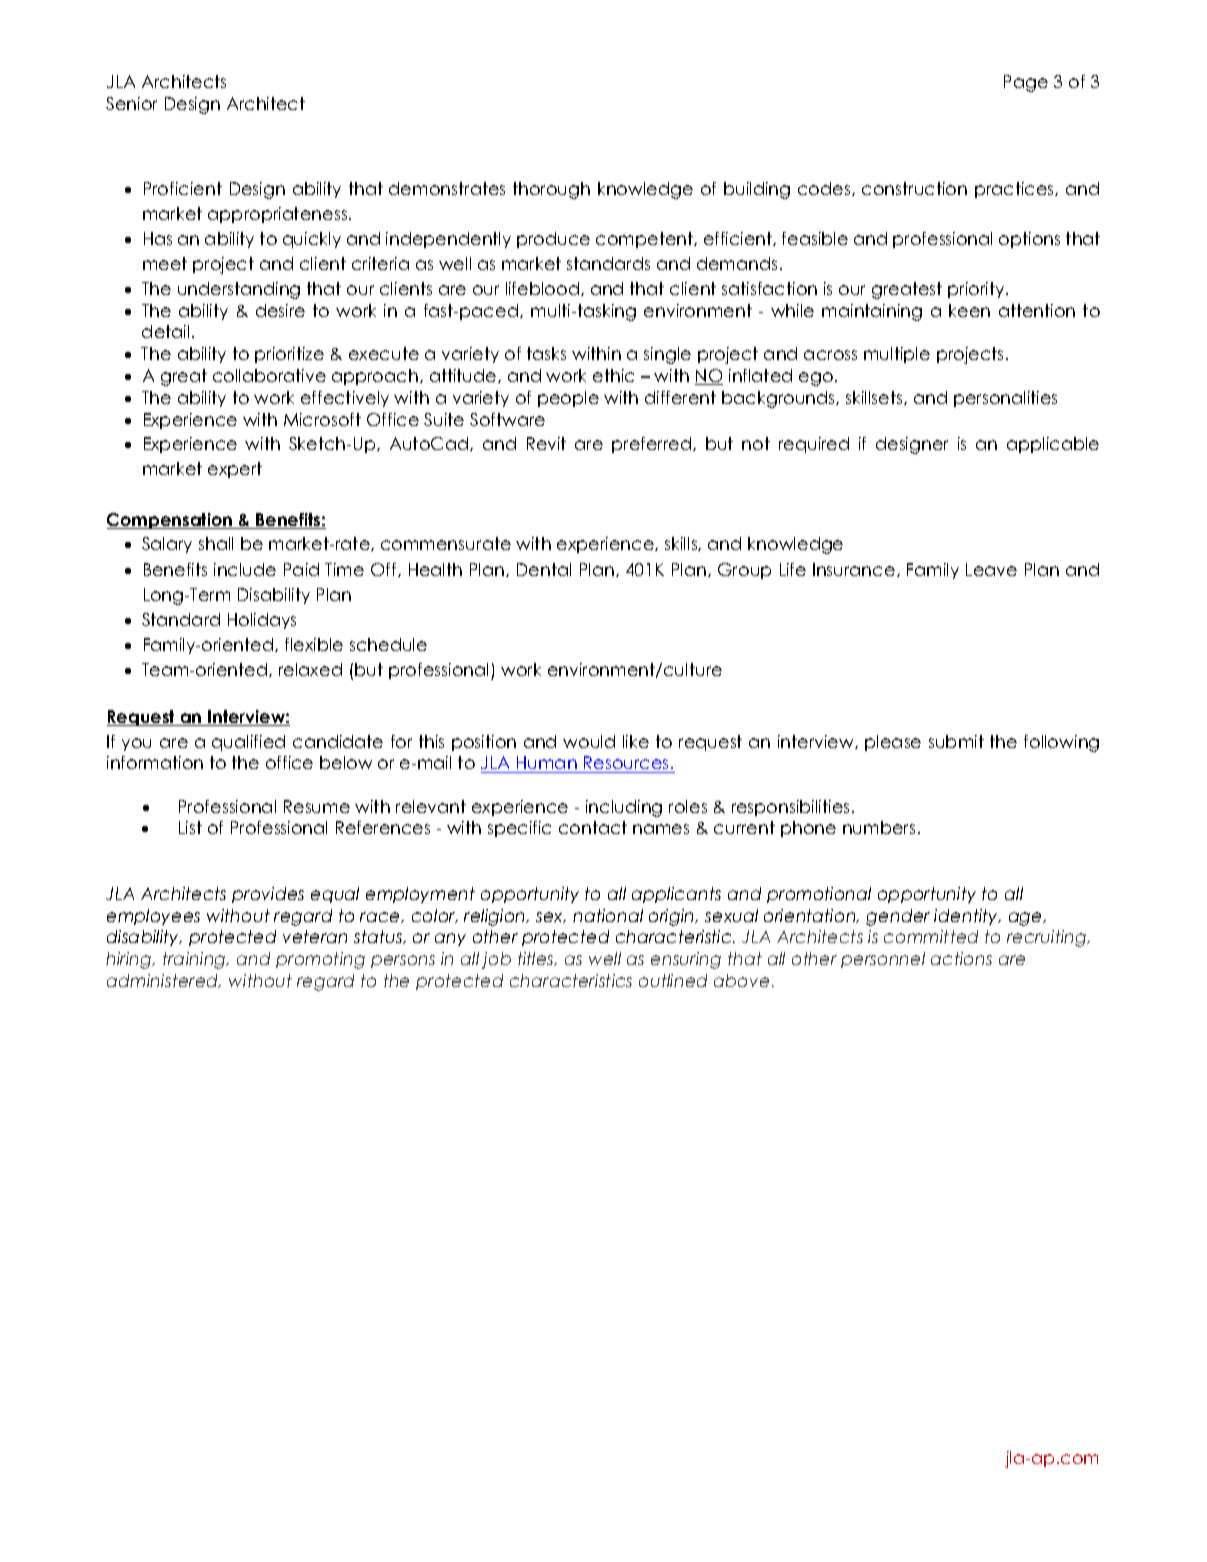 The width and height of the screenshot is (1207, 1562). I want to click on relaxed, so click(310, 669).
